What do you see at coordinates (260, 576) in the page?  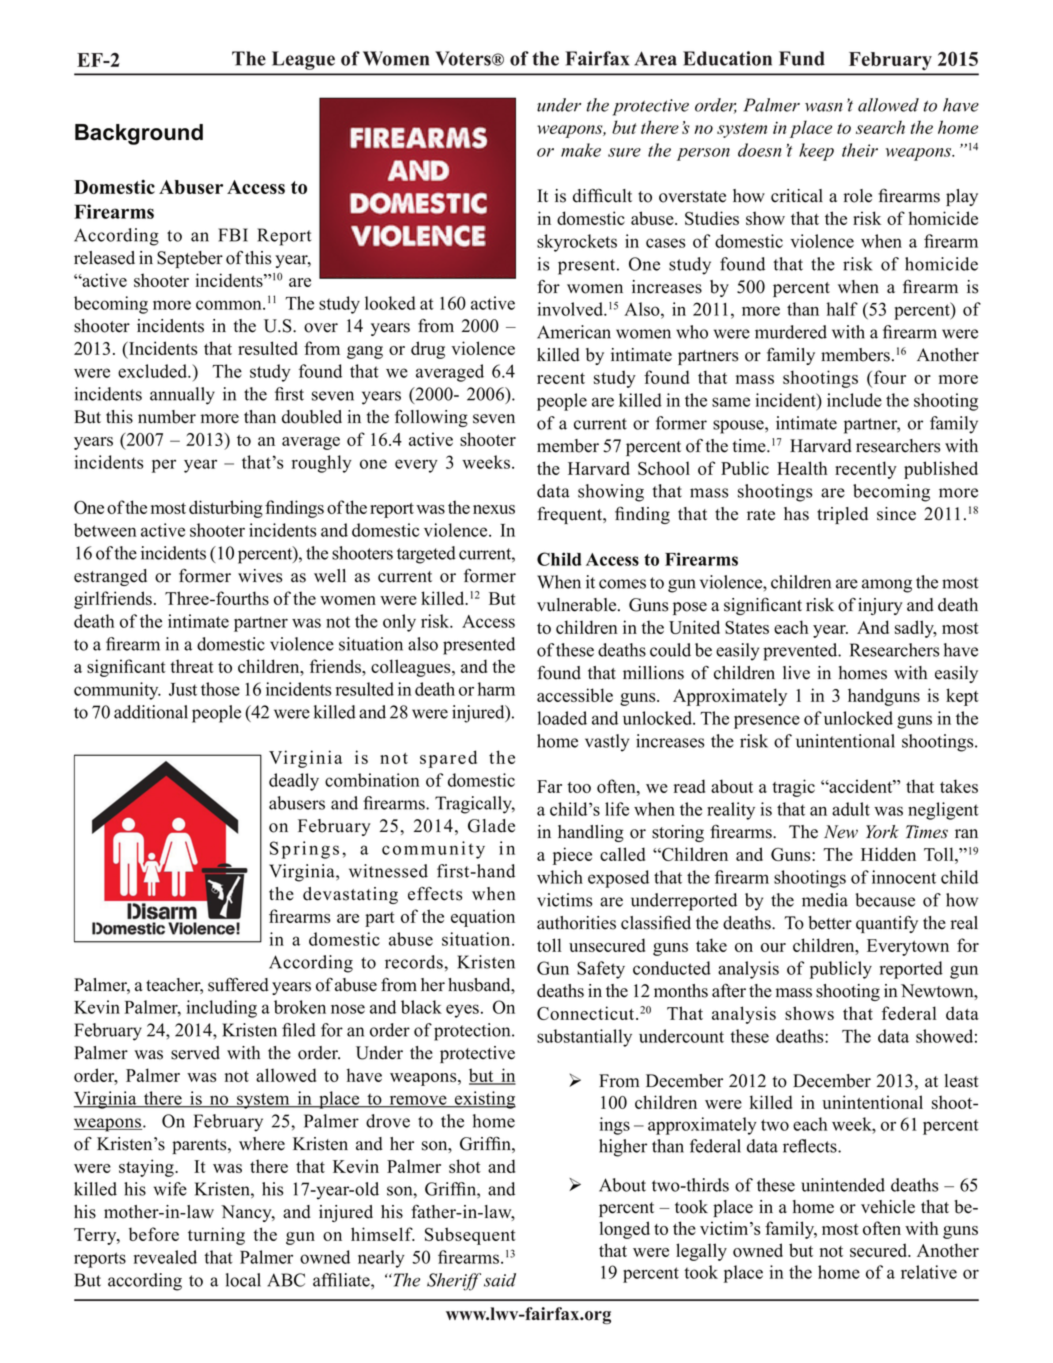 I see `wives` at bounding box center [260, 576].
